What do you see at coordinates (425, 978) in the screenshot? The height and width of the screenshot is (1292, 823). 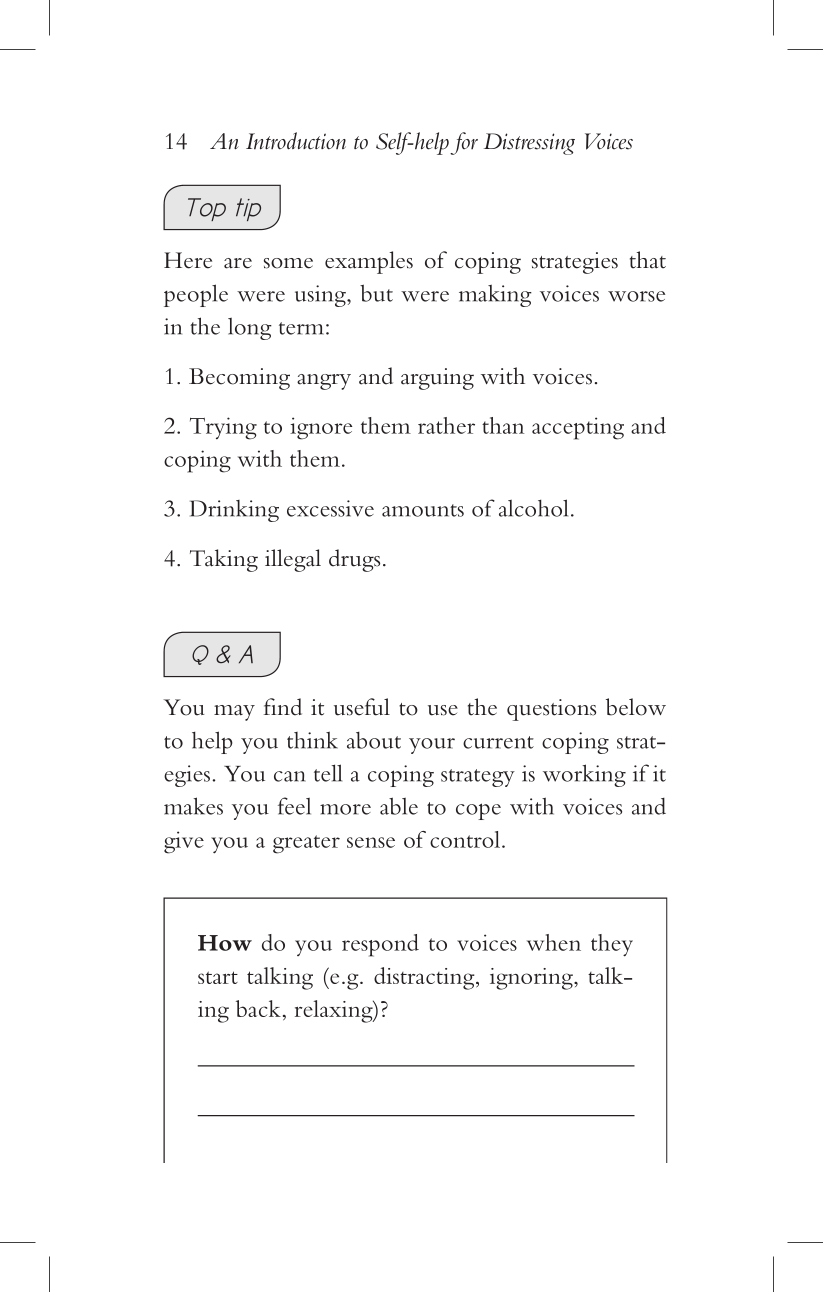 I see `distracting` at bounding box center [425, 978].
